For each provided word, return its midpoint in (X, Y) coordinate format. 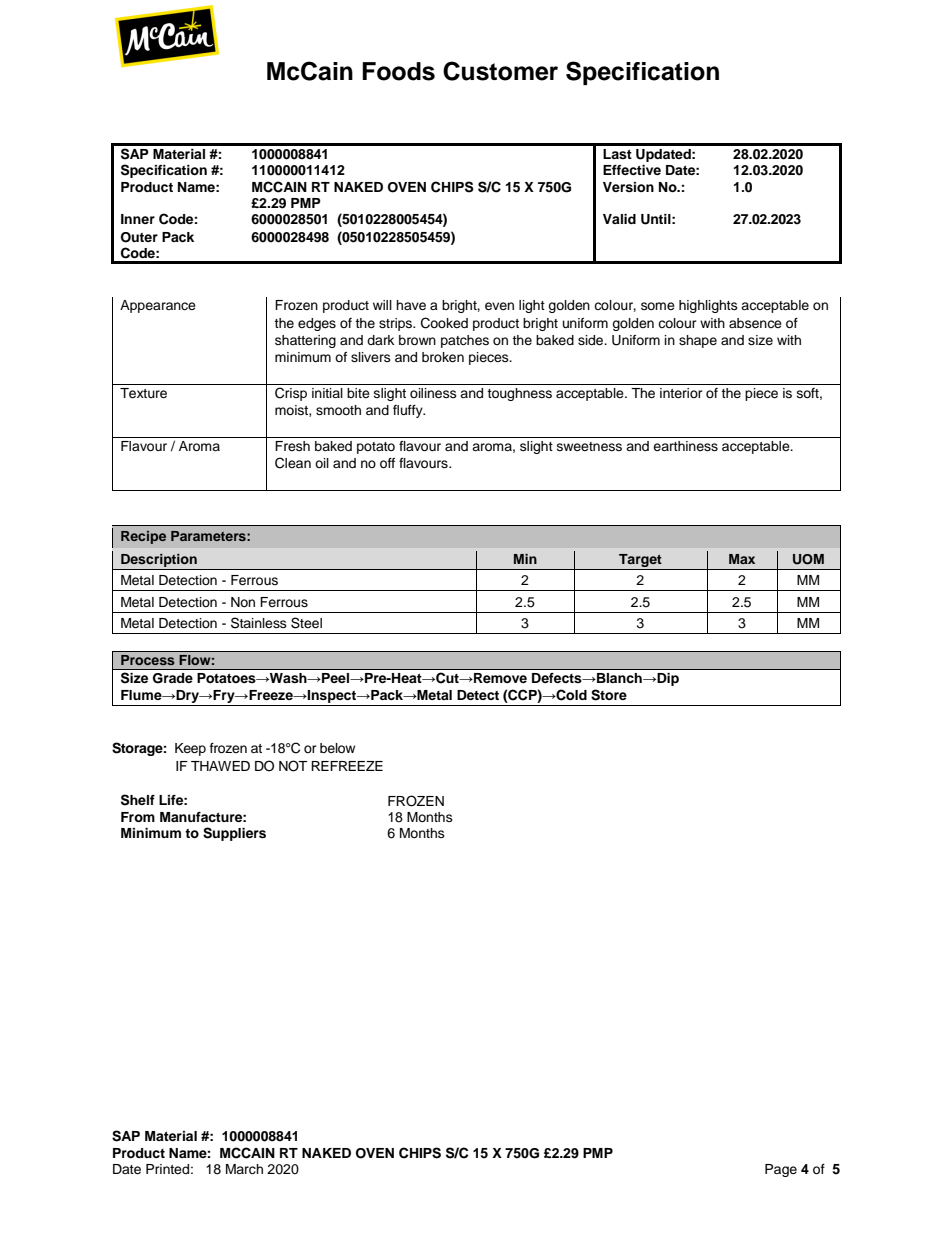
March (244, 1169)
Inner (138, 219)
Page (781, 1170)
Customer (500, 71)
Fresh (292, 446)
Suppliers (234, 834)
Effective (632, 170)
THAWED (220, 766)
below (337, 748)
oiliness (433, 393)
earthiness (685, 446)
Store (609, 695)
